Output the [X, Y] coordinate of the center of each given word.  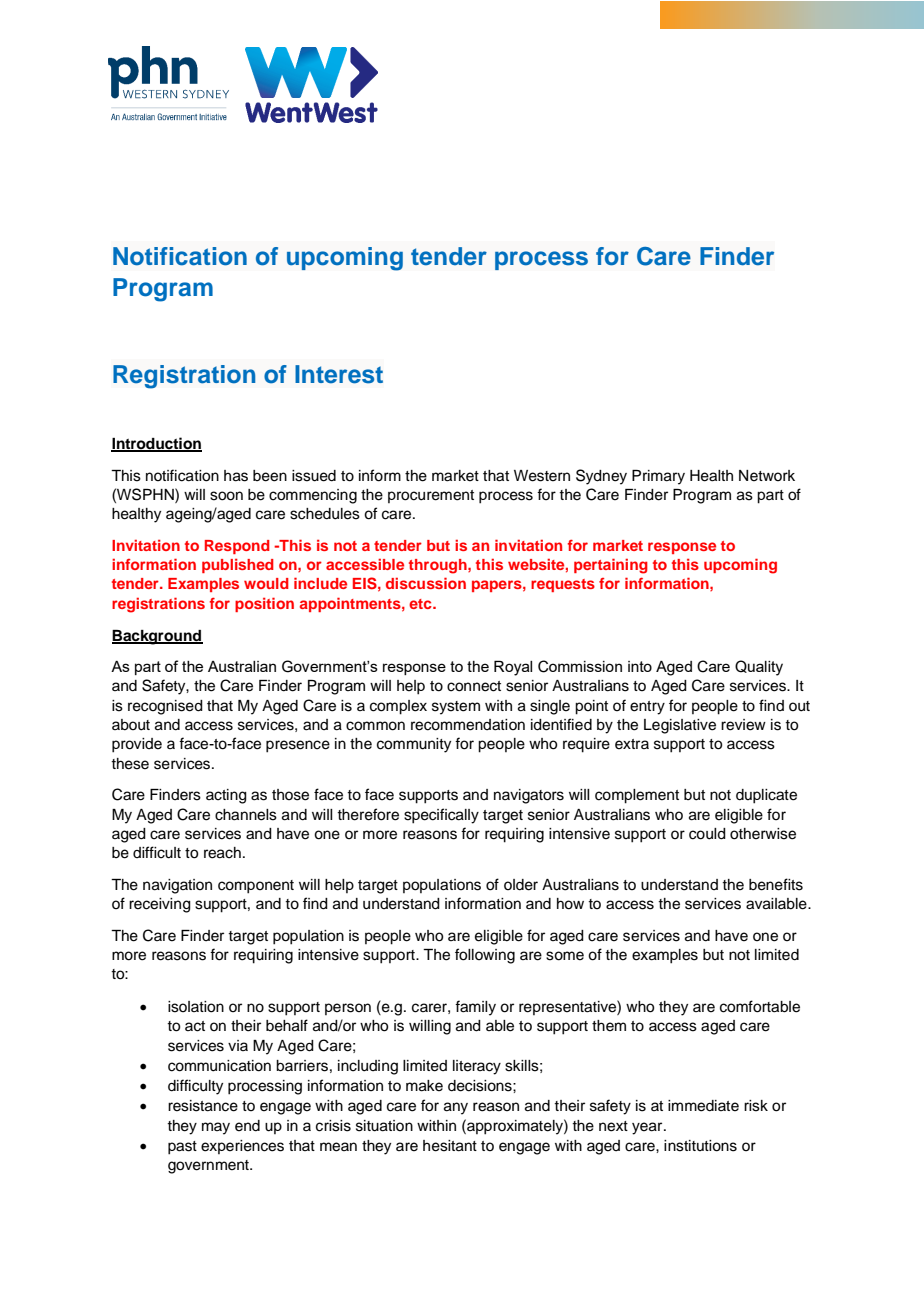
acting [226, 796]
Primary [658, 477]
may [216, 1128]
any [456, 1108]
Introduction [156, 444]
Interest [339, 374]
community [414, 745]
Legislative [680, 726]
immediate [703, 1106]
